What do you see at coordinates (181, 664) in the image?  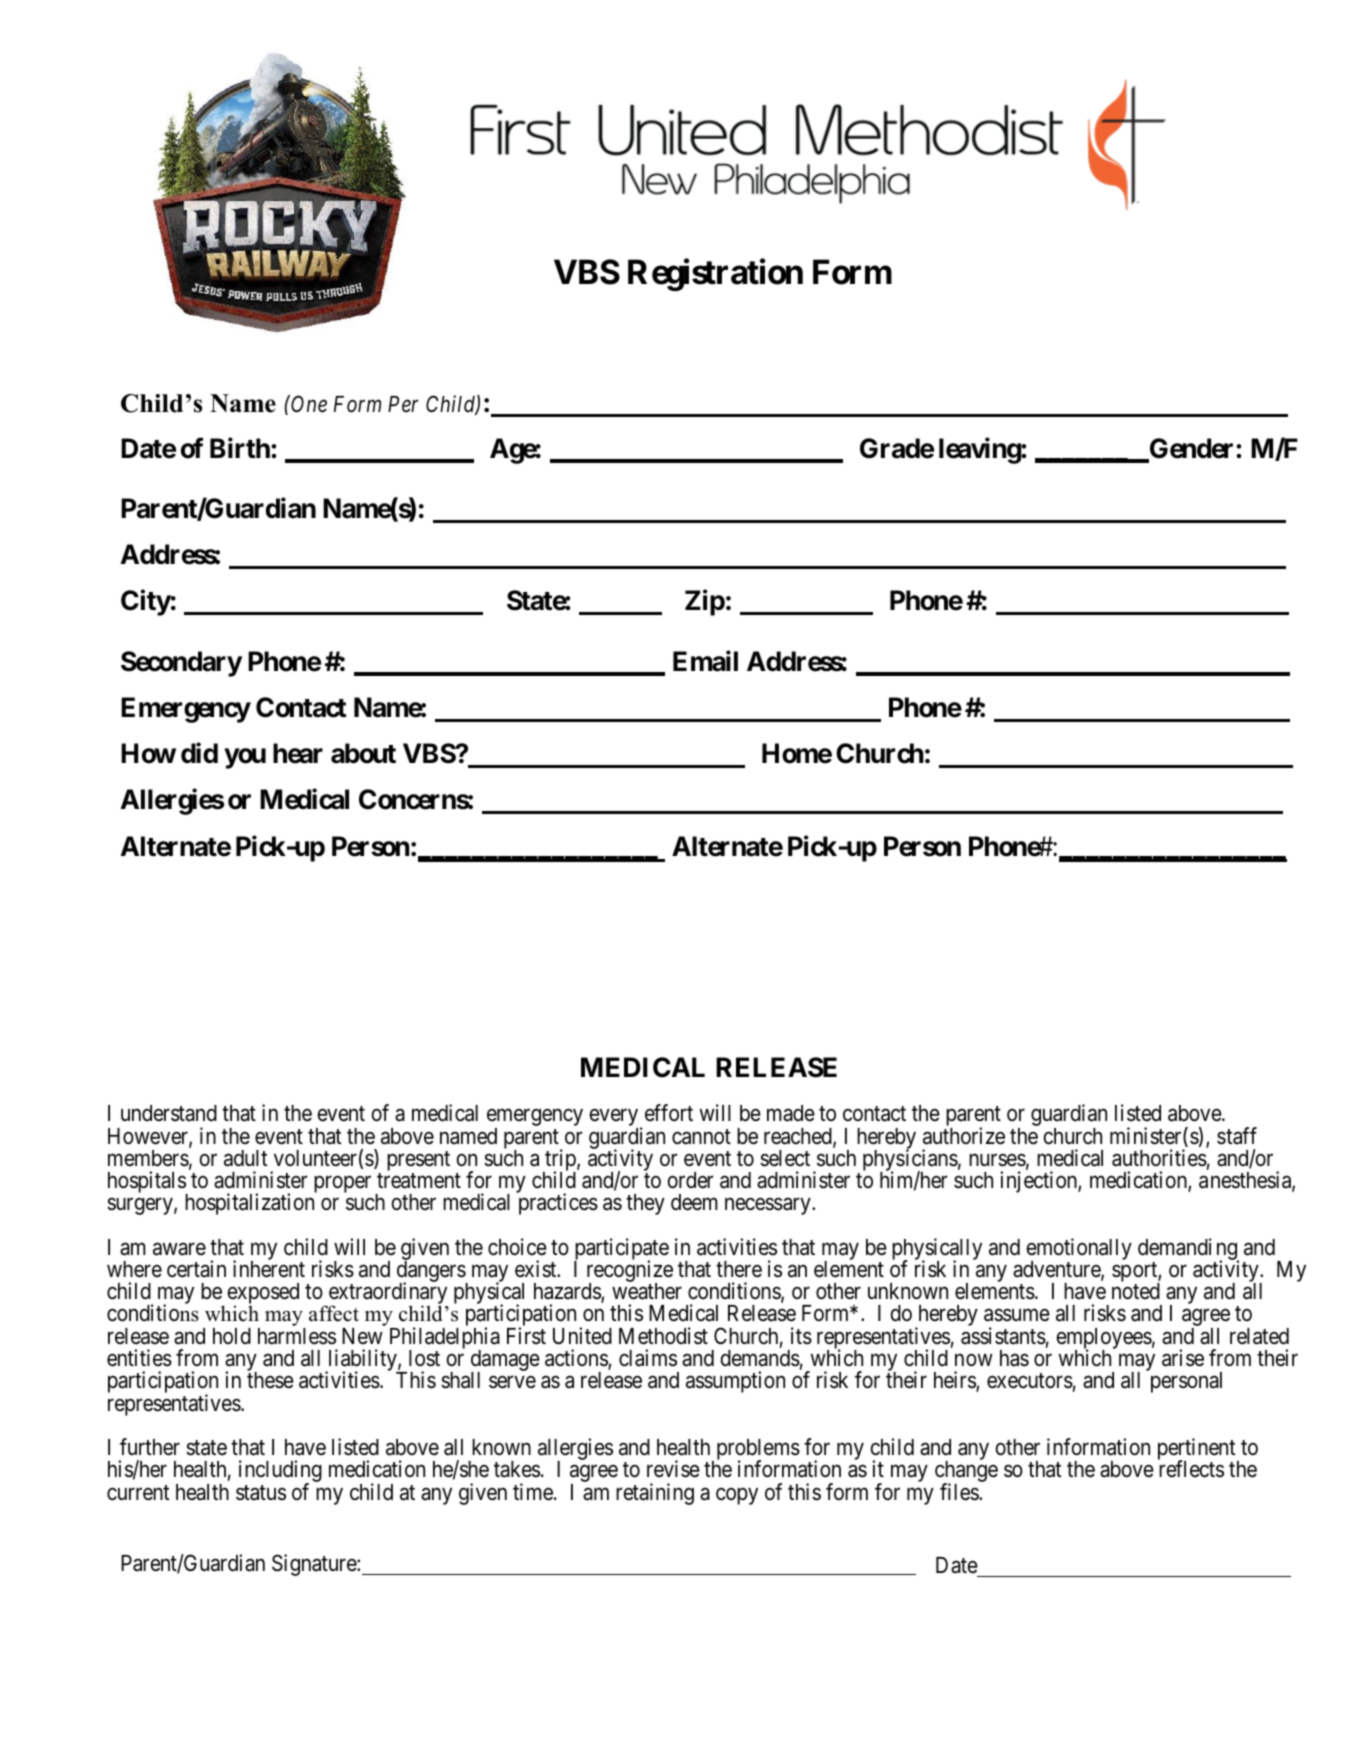 I see `Secondary` at bounding box center [181, 664].
